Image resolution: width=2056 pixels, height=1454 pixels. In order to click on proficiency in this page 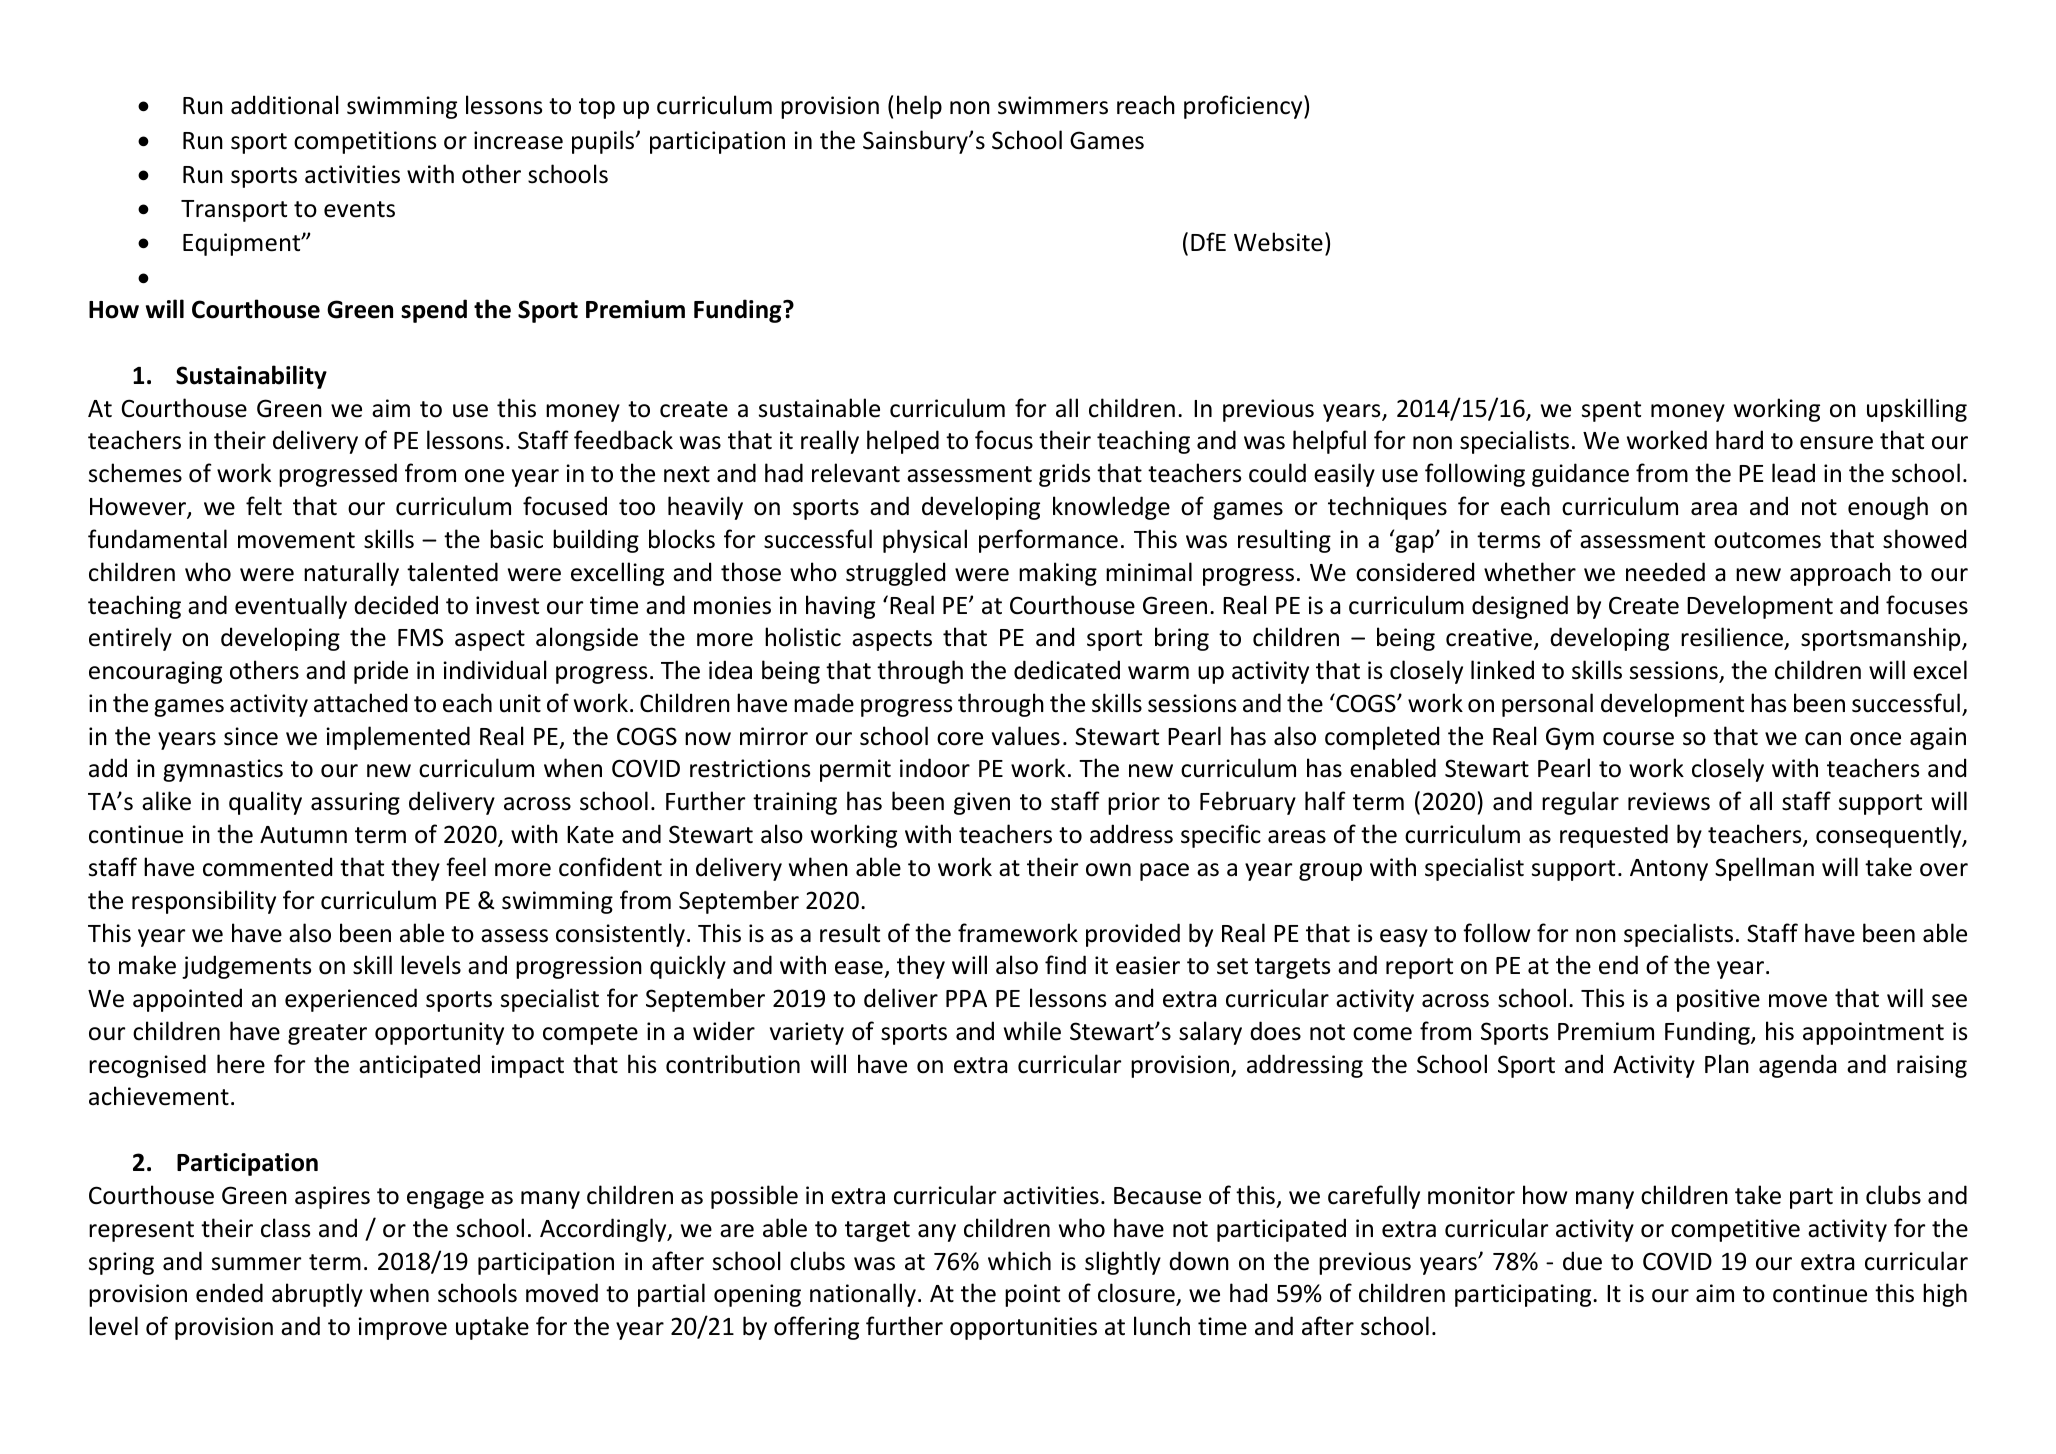, I will do `click(1244, 107)`.
